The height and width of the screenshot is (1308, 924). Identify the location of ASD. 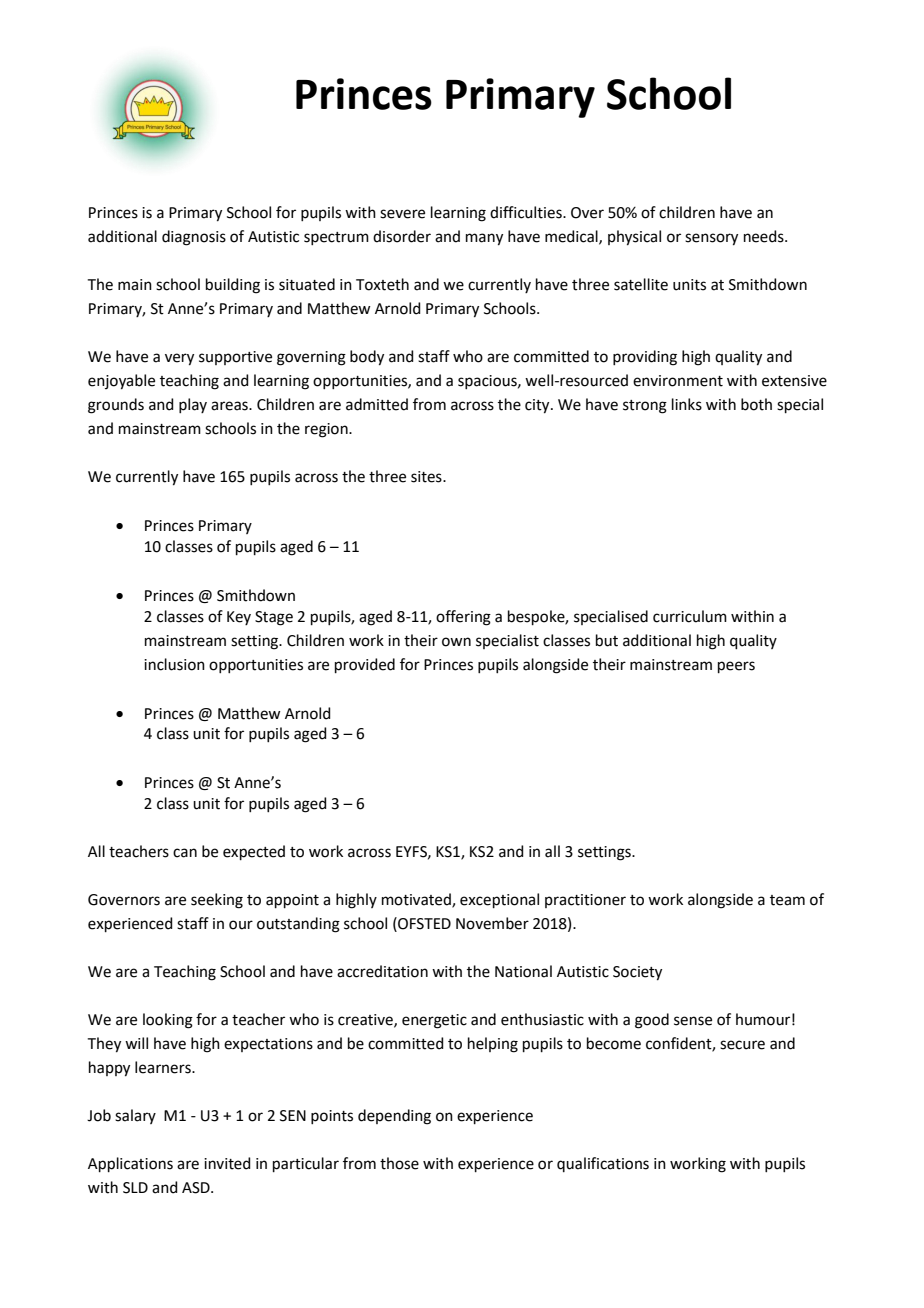
(197, 1188).
